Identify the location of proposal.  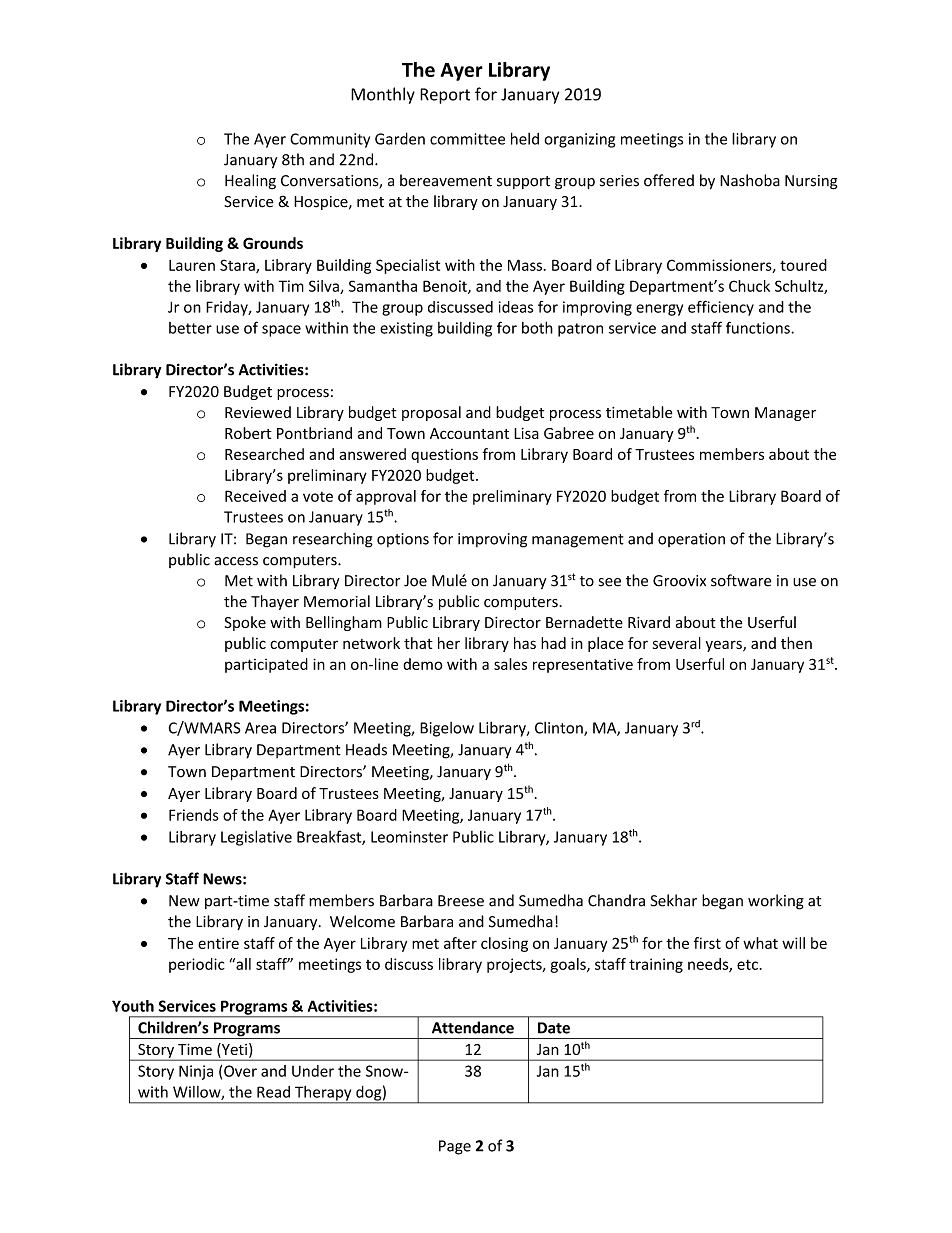
(431, 413).
